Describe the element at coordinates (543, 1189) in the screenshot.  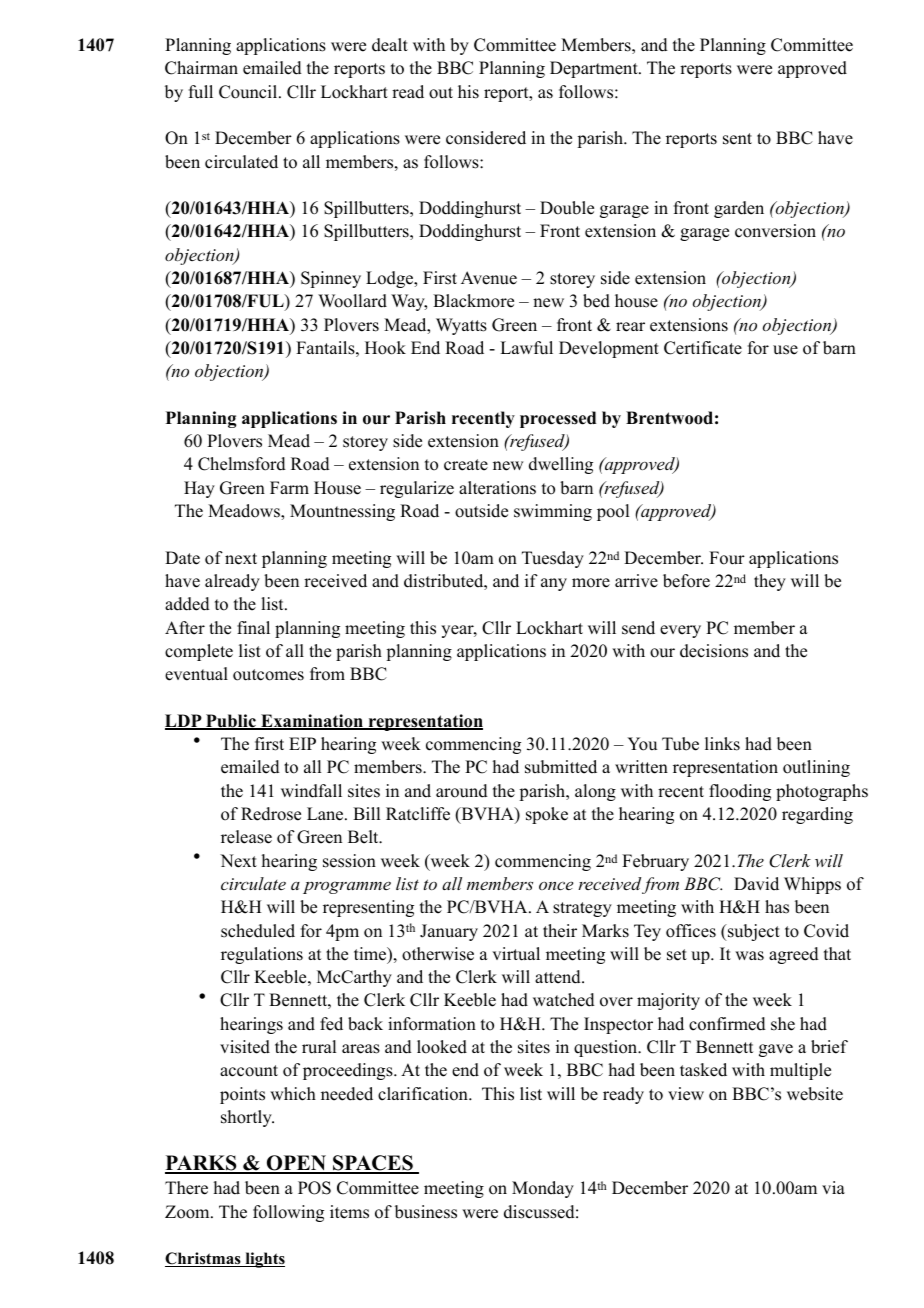
I see `Monday` at that location.
